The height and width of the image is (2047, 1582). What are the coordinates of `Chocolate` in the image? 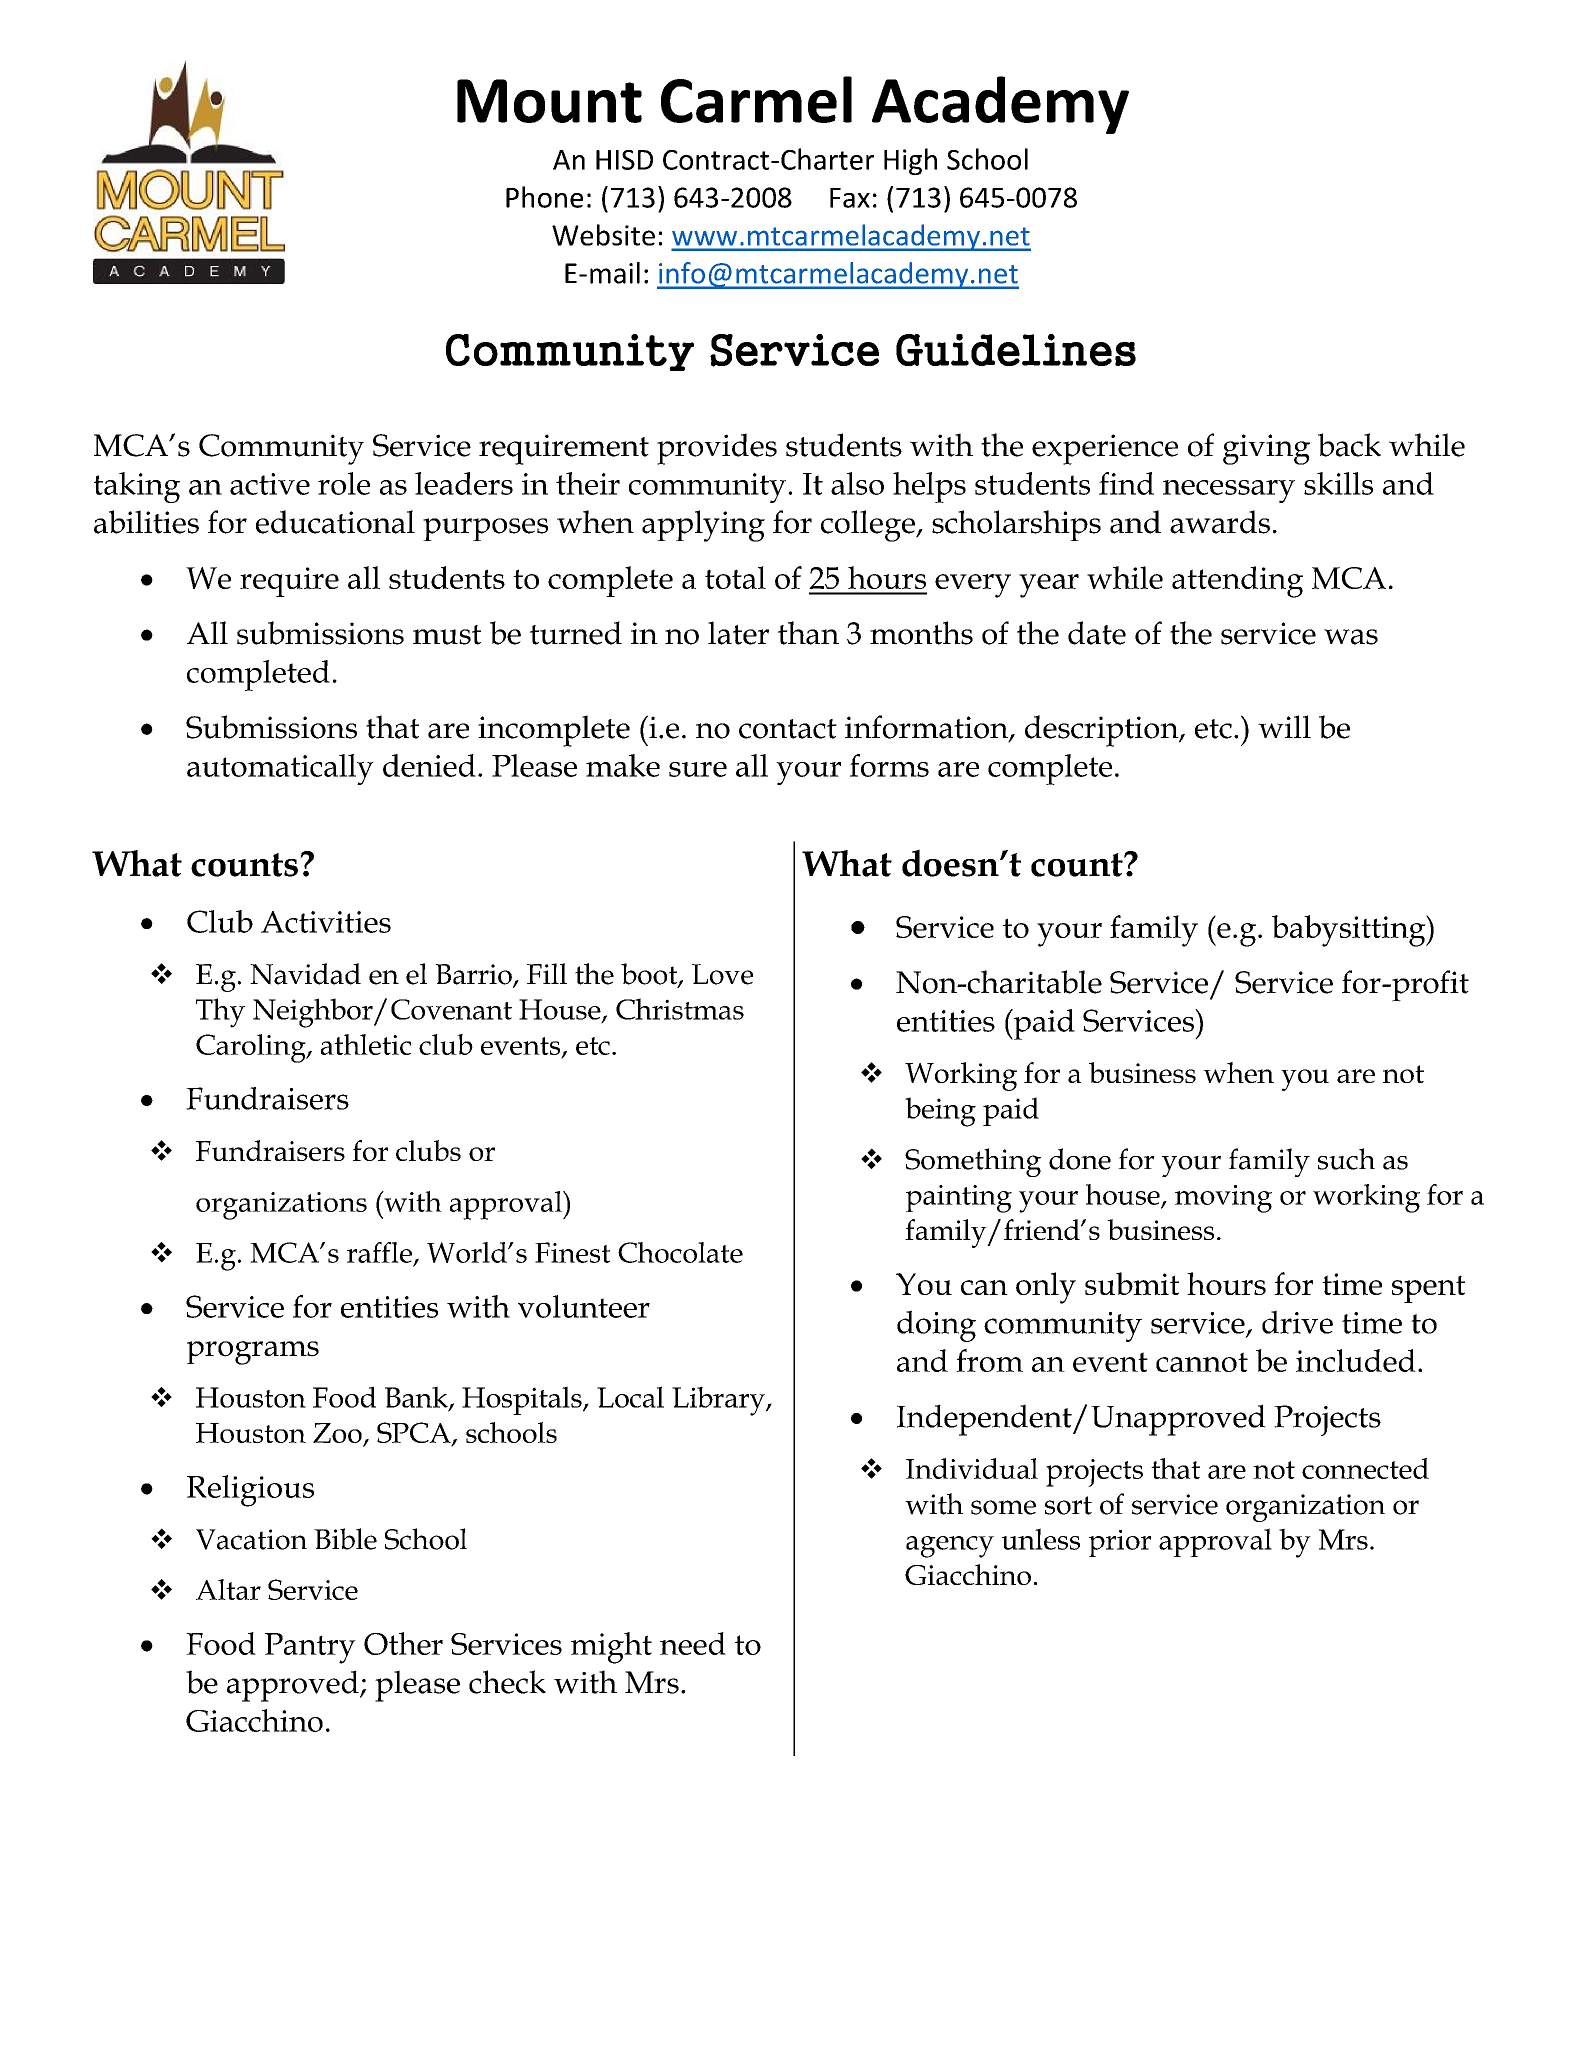 It's located at (680, 1252).
